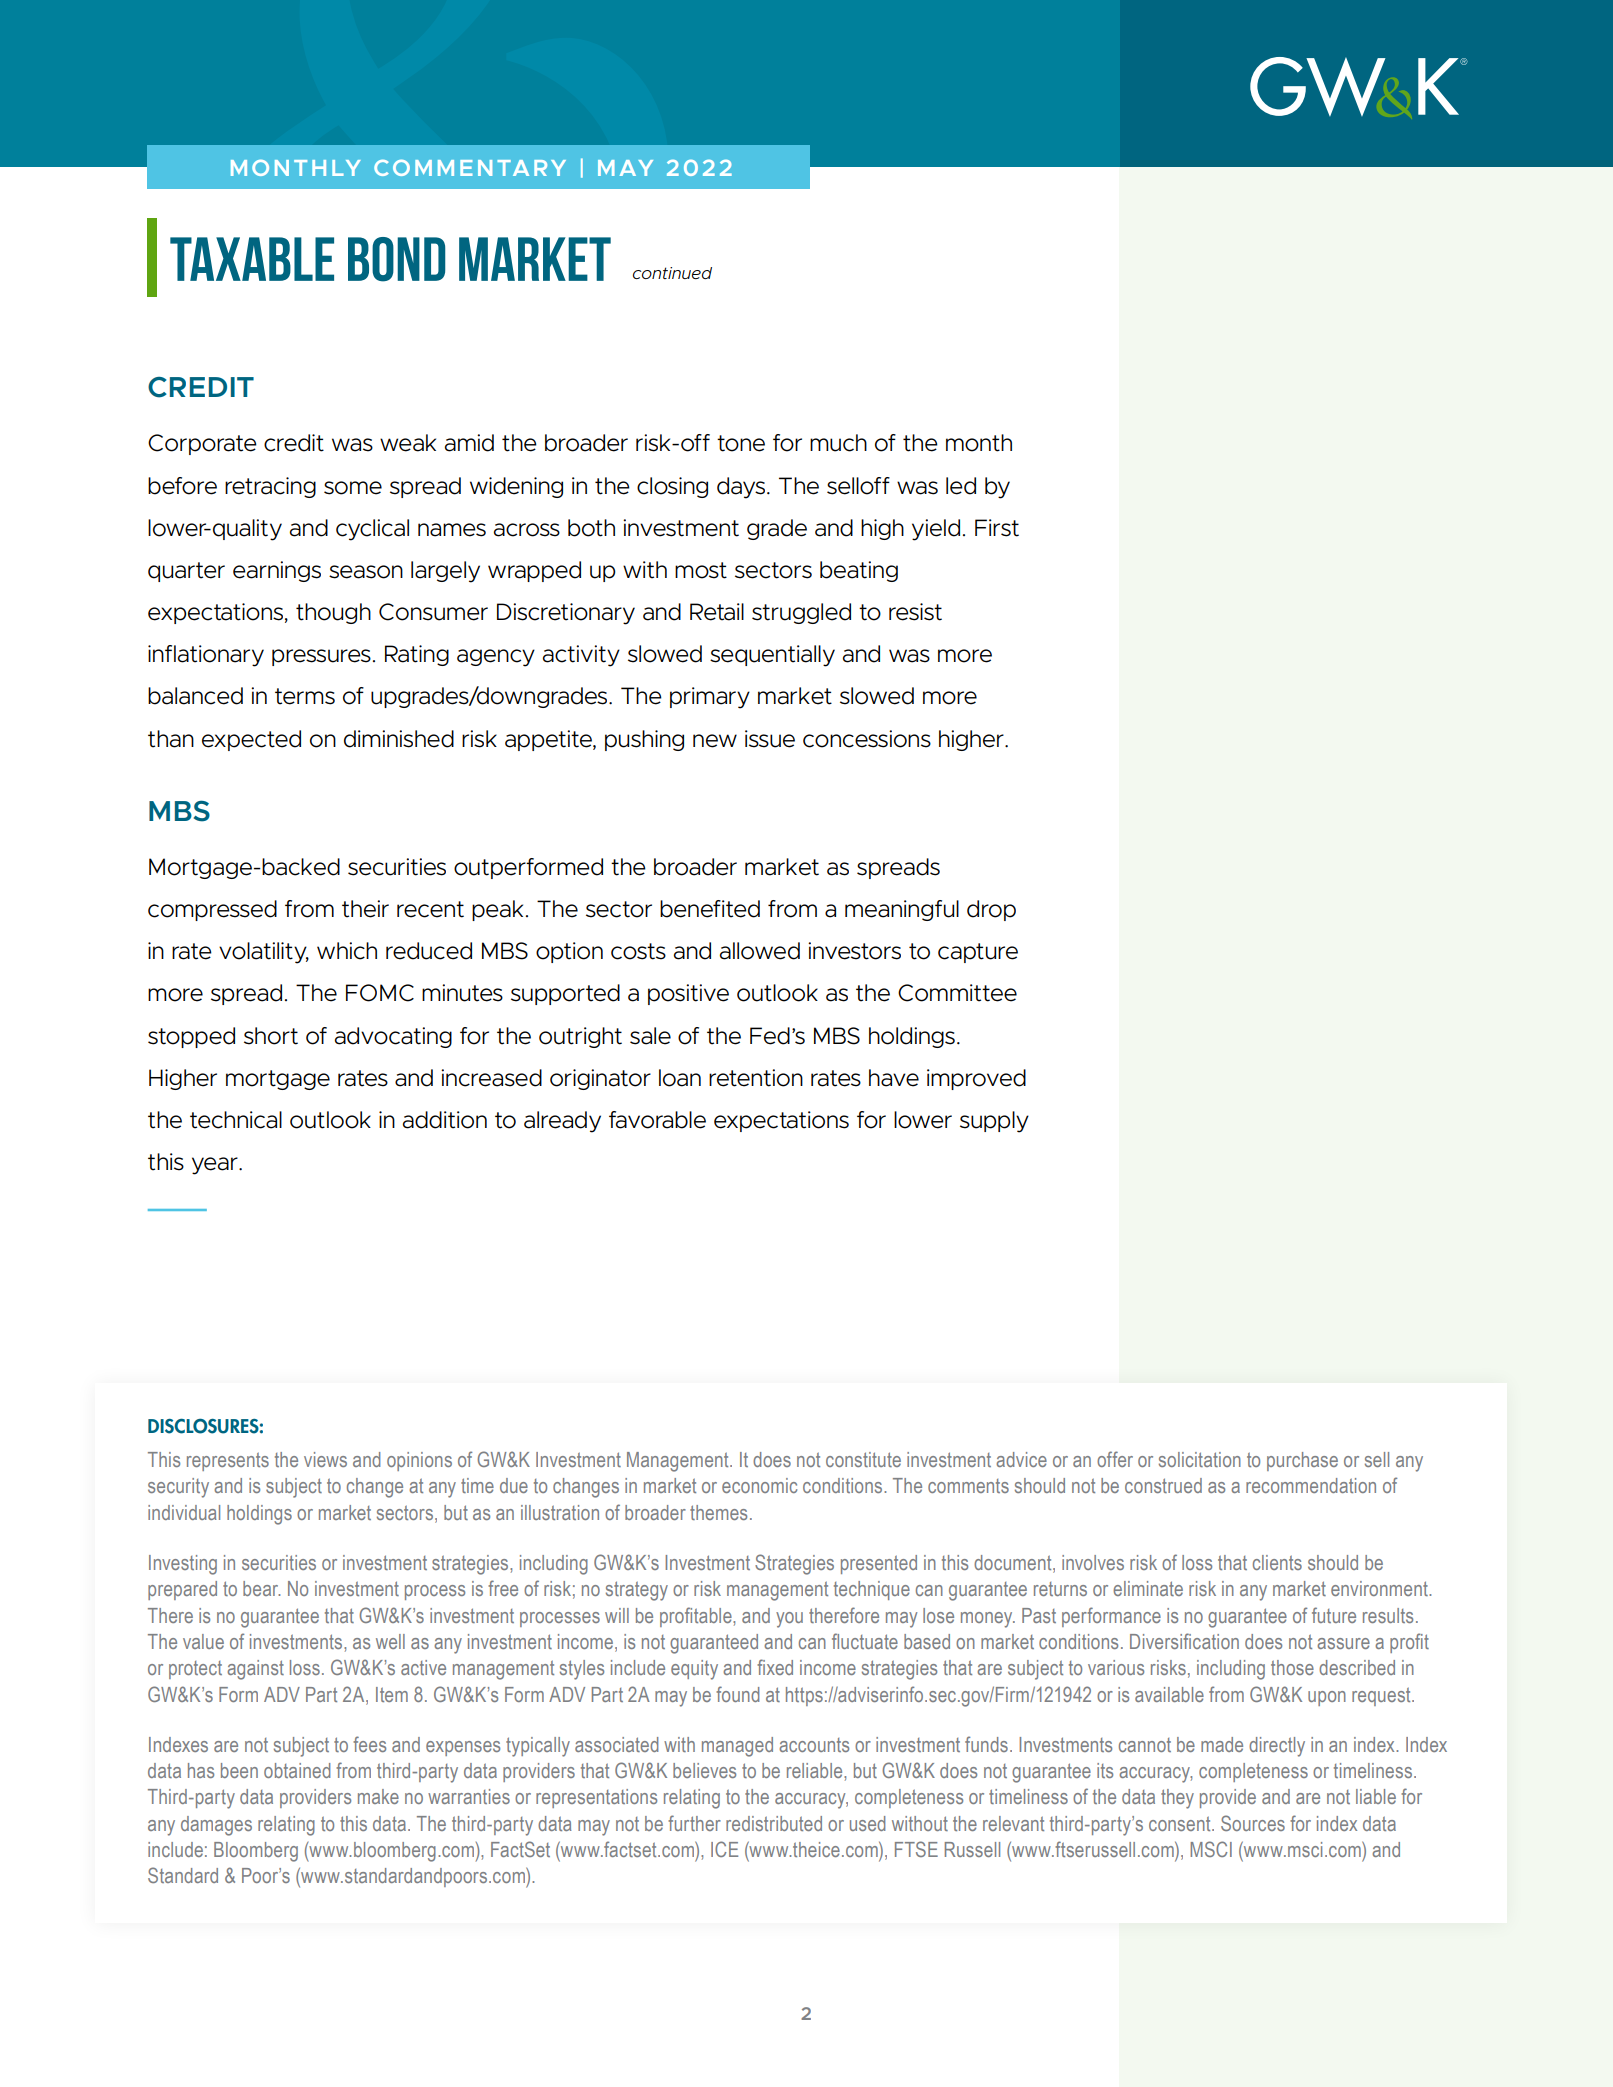 The image size is (1613, 2087). I want to click on solicitation, so click(1200, 1459).
